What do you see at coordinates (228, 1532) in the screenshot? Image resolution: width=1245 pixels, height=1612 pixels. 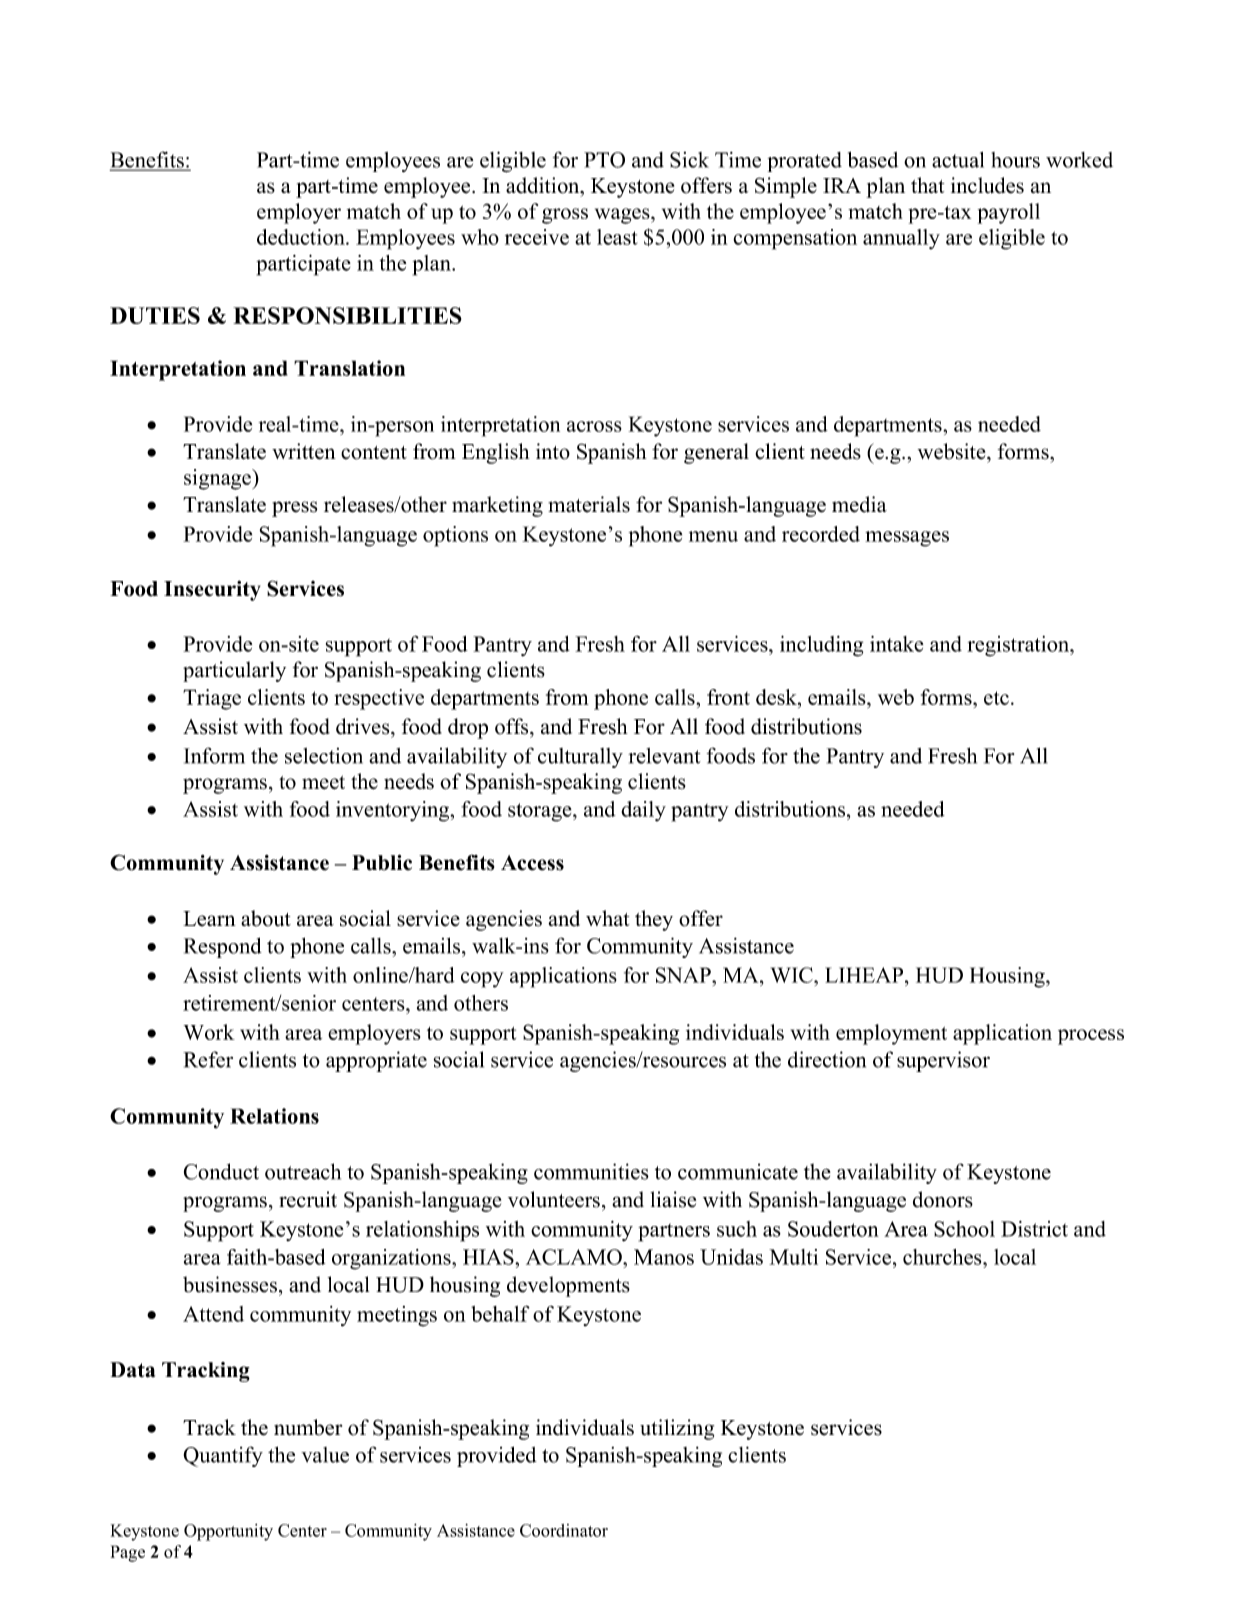 I see `Opportunity` at bounding box center [228, 1532].
